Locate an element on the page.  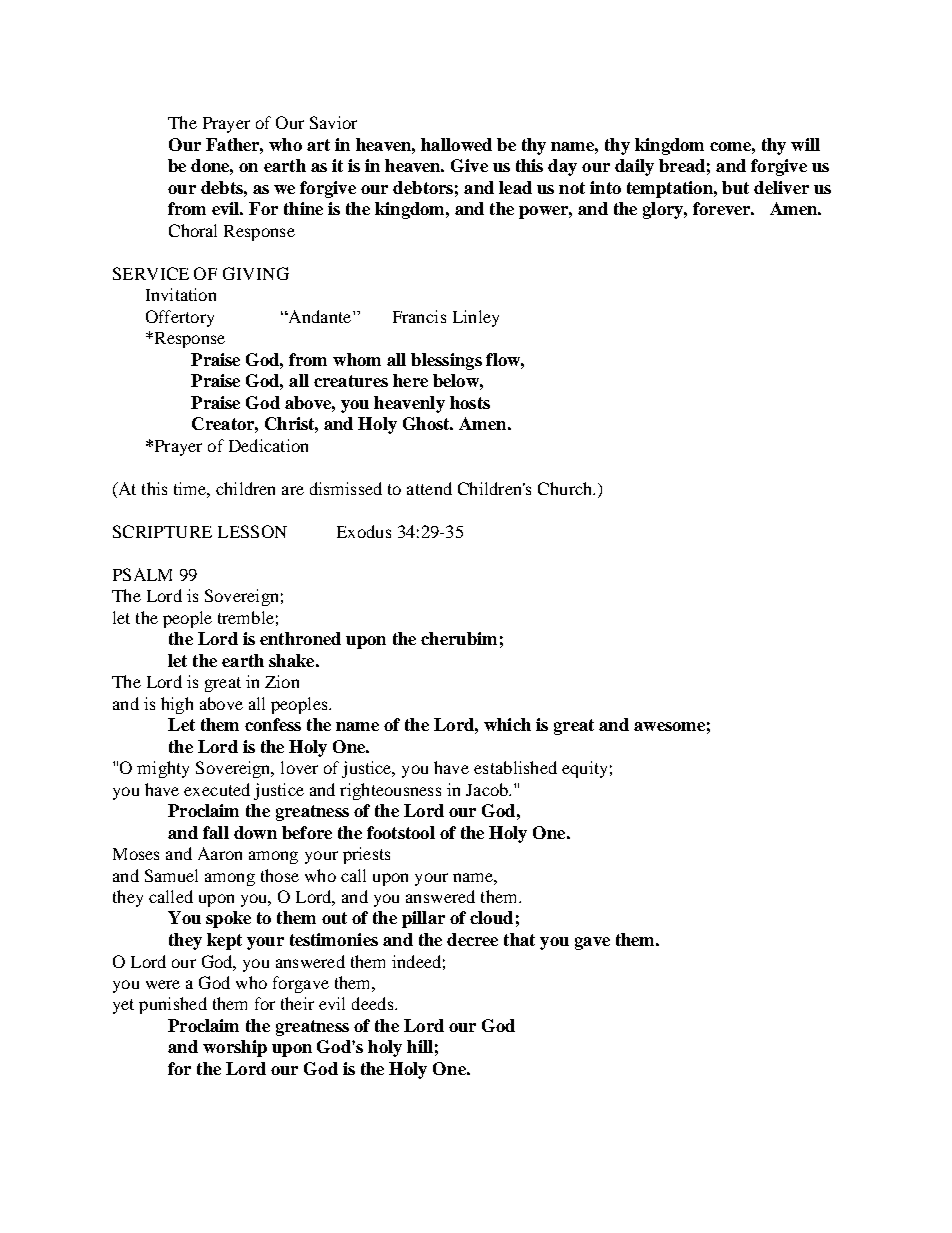
high is located at coordinates (177, 705).
